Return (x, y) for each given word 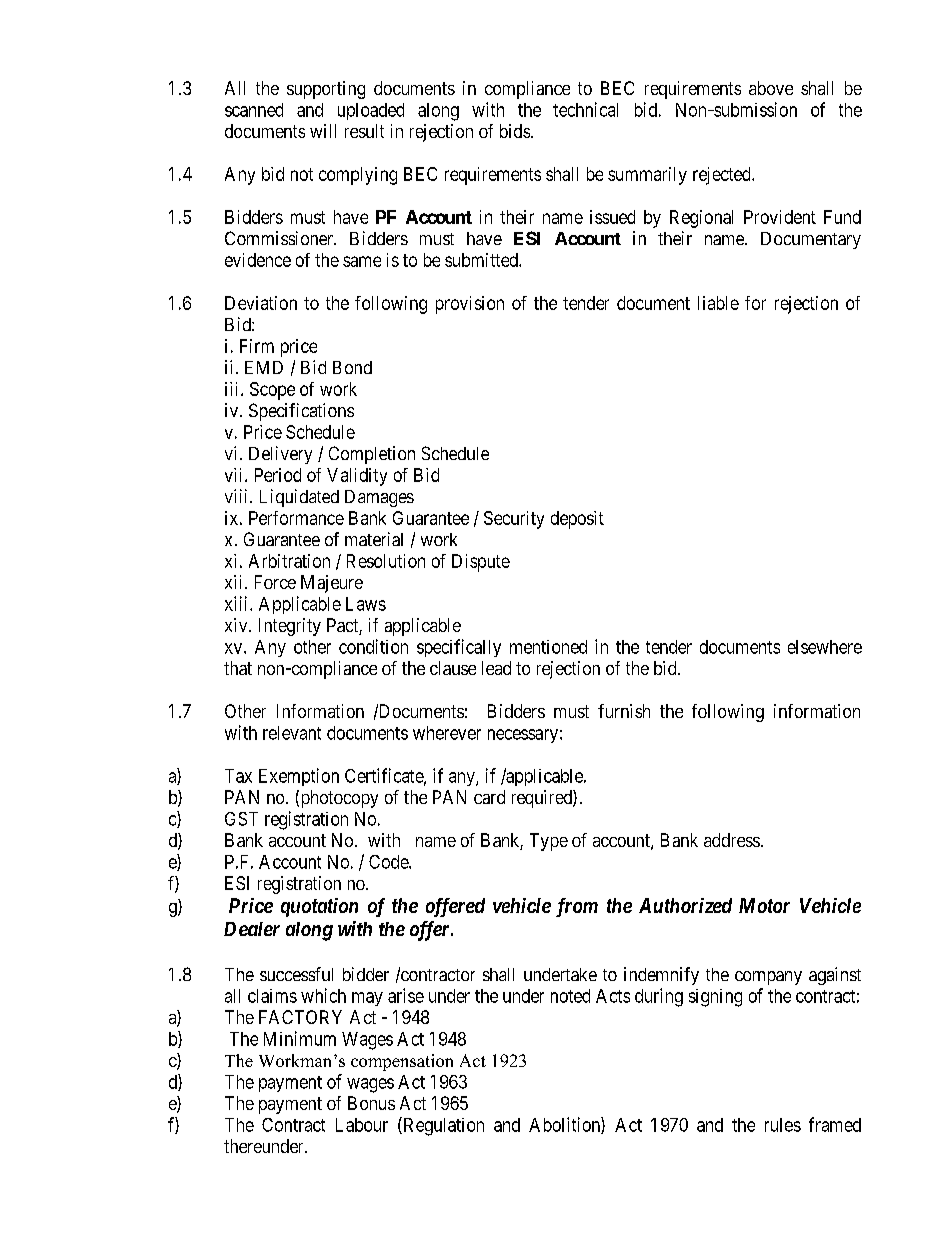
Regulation (442, 1126)
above (771, 88)
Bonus (371, 1103)
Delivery (280, 455)
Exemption (299, 777)
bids (515, 131)
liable (718, 303)
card (489, 797)
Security (514, 520)
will (323, 131)
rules (783, 1125)
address (732, 840)
